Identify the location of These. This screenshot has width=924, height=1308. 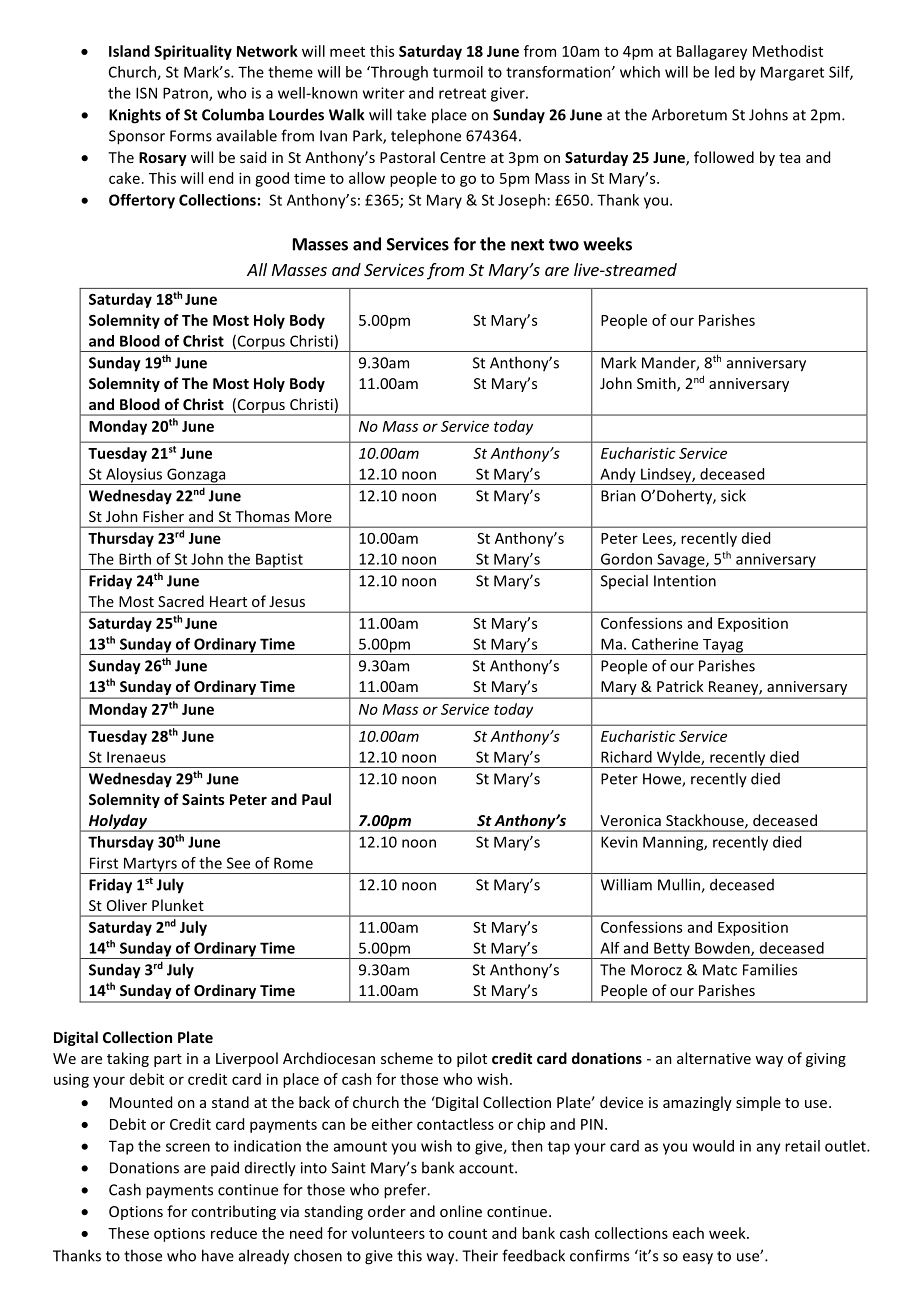
(128, 1233).
